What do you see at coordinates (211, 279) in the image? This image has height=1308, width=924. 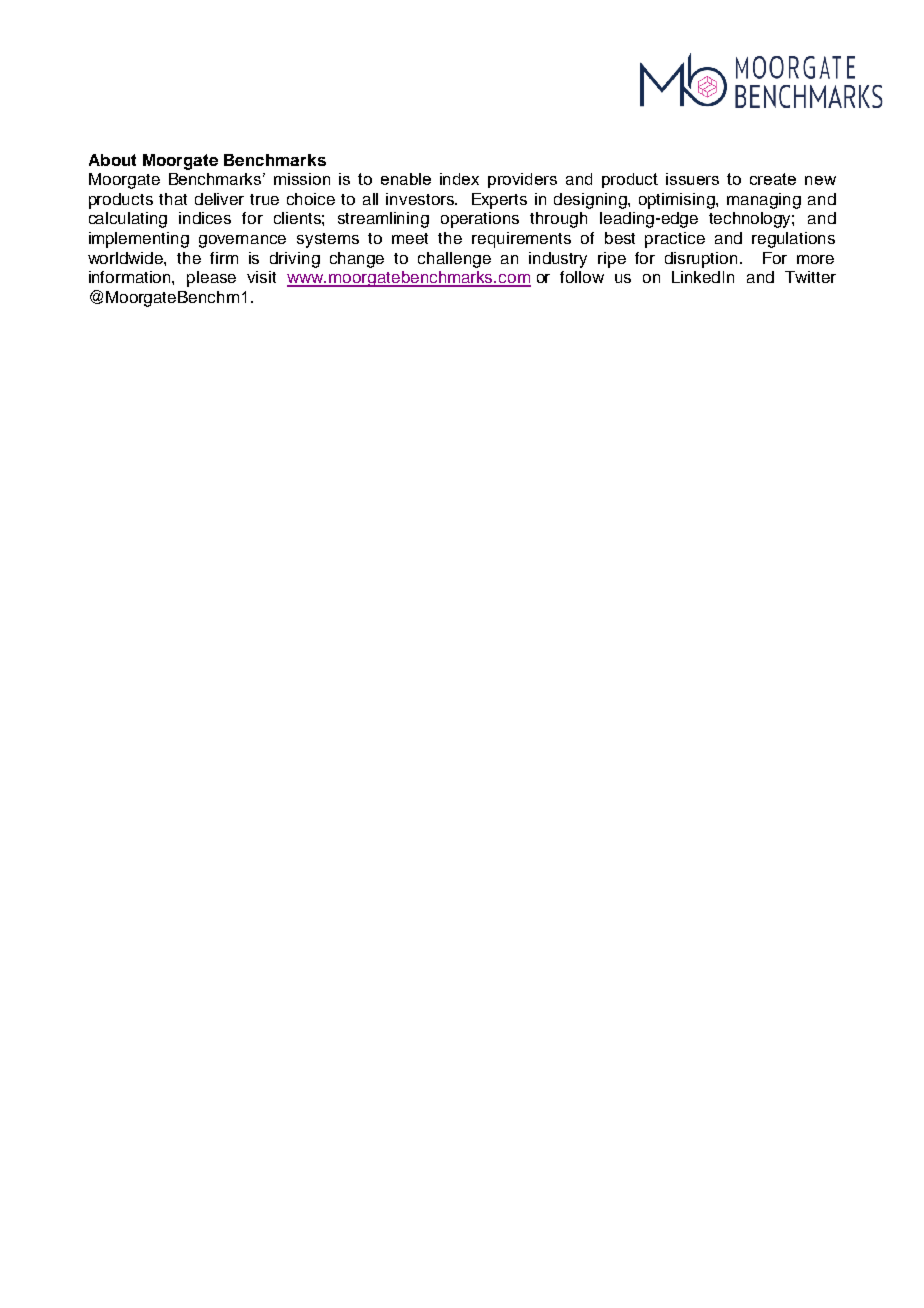 I see `please` at bounding box center [211, 279].
